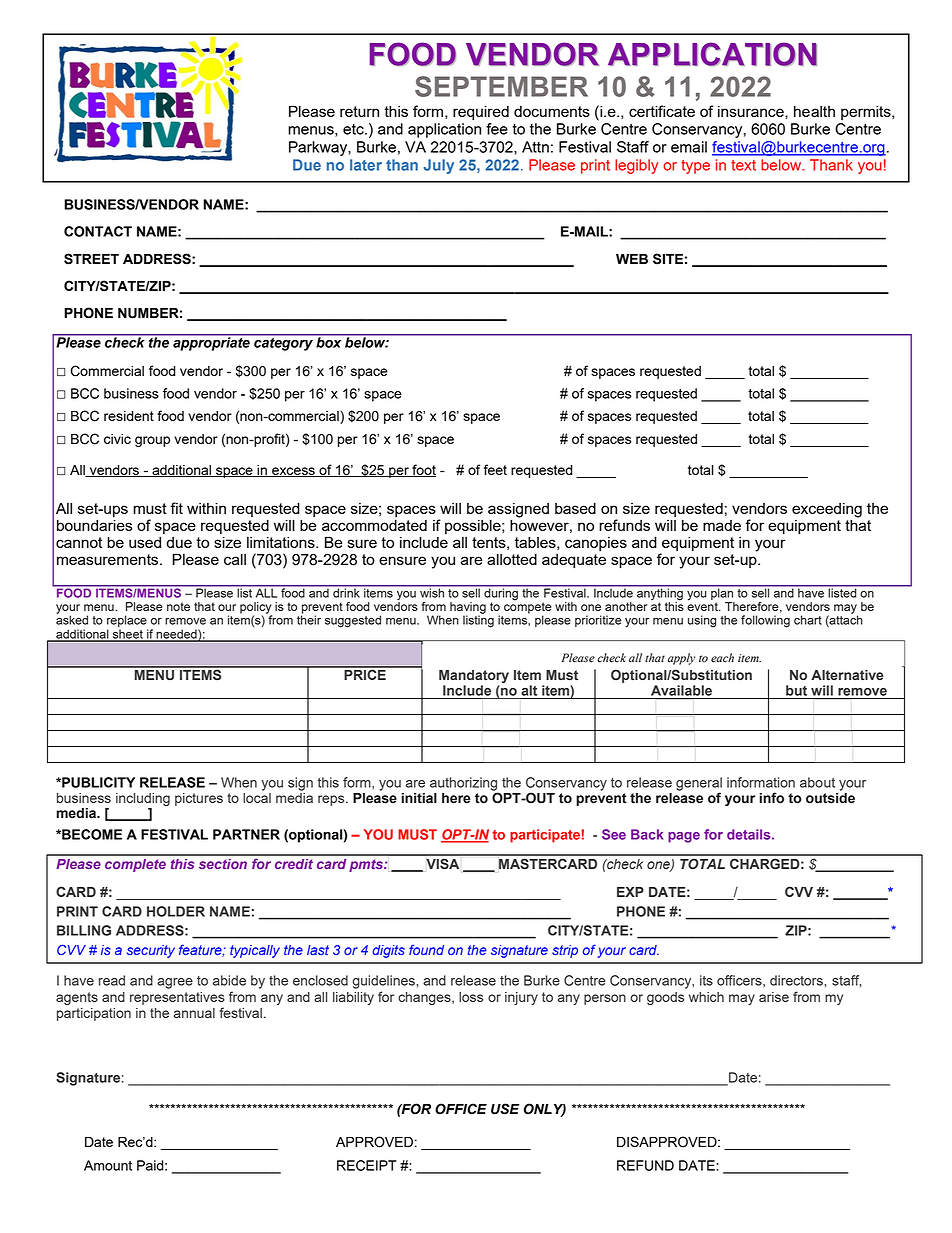 This screenshot has height=1233, width=952. What do you see at coordinates (464, 785) in the screenshot?
I see `authorizing` at bounding box center [464, 785].
